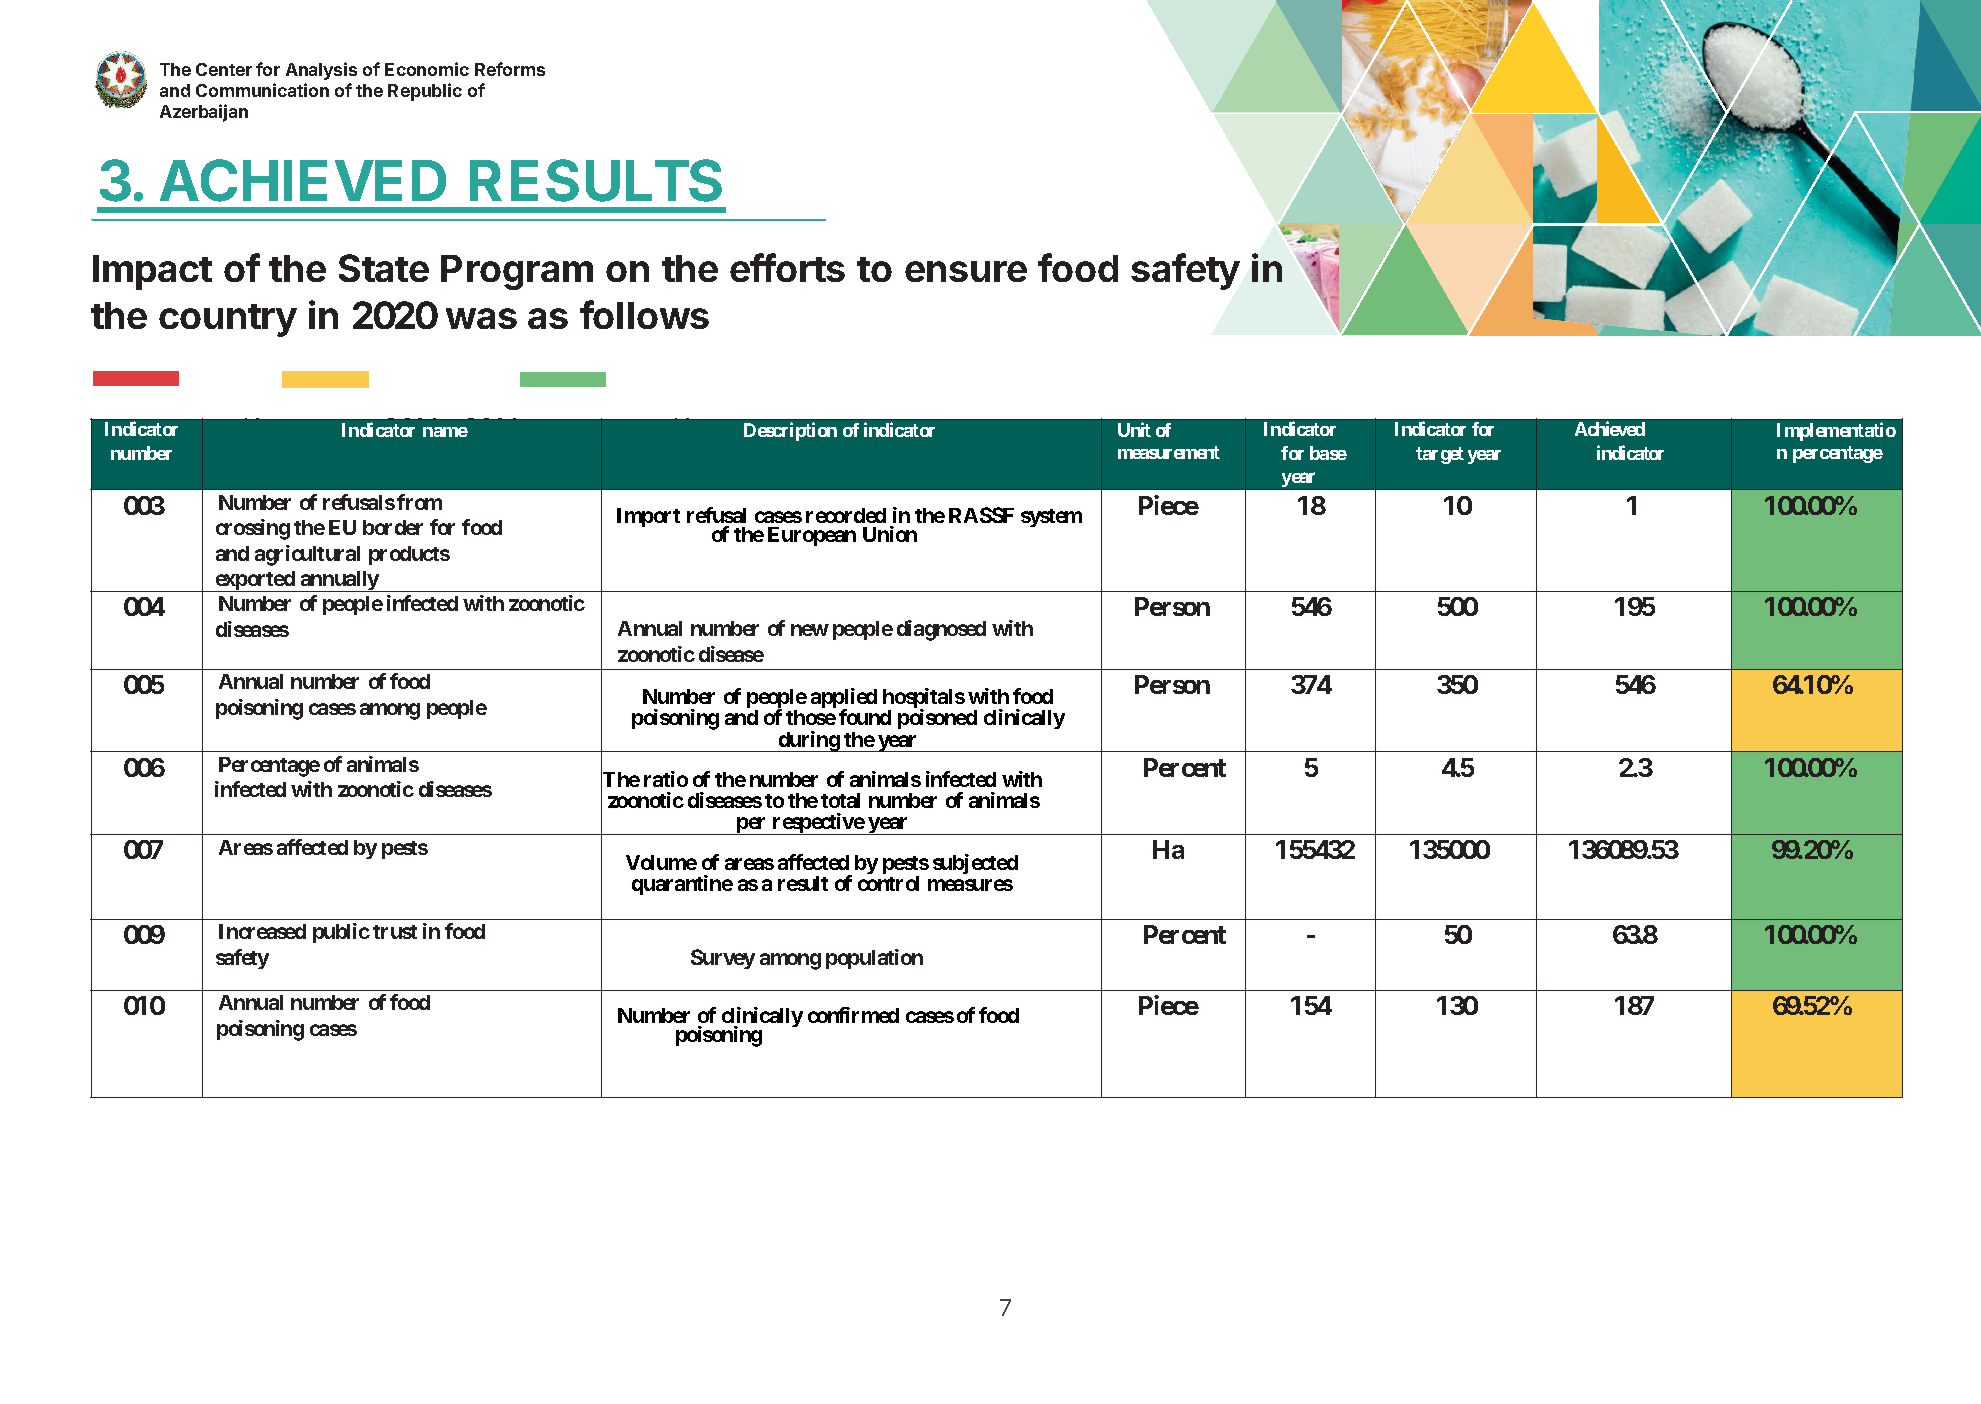 The image size is (1981, 1404). I want to click on ratio, so click(666, 779).
